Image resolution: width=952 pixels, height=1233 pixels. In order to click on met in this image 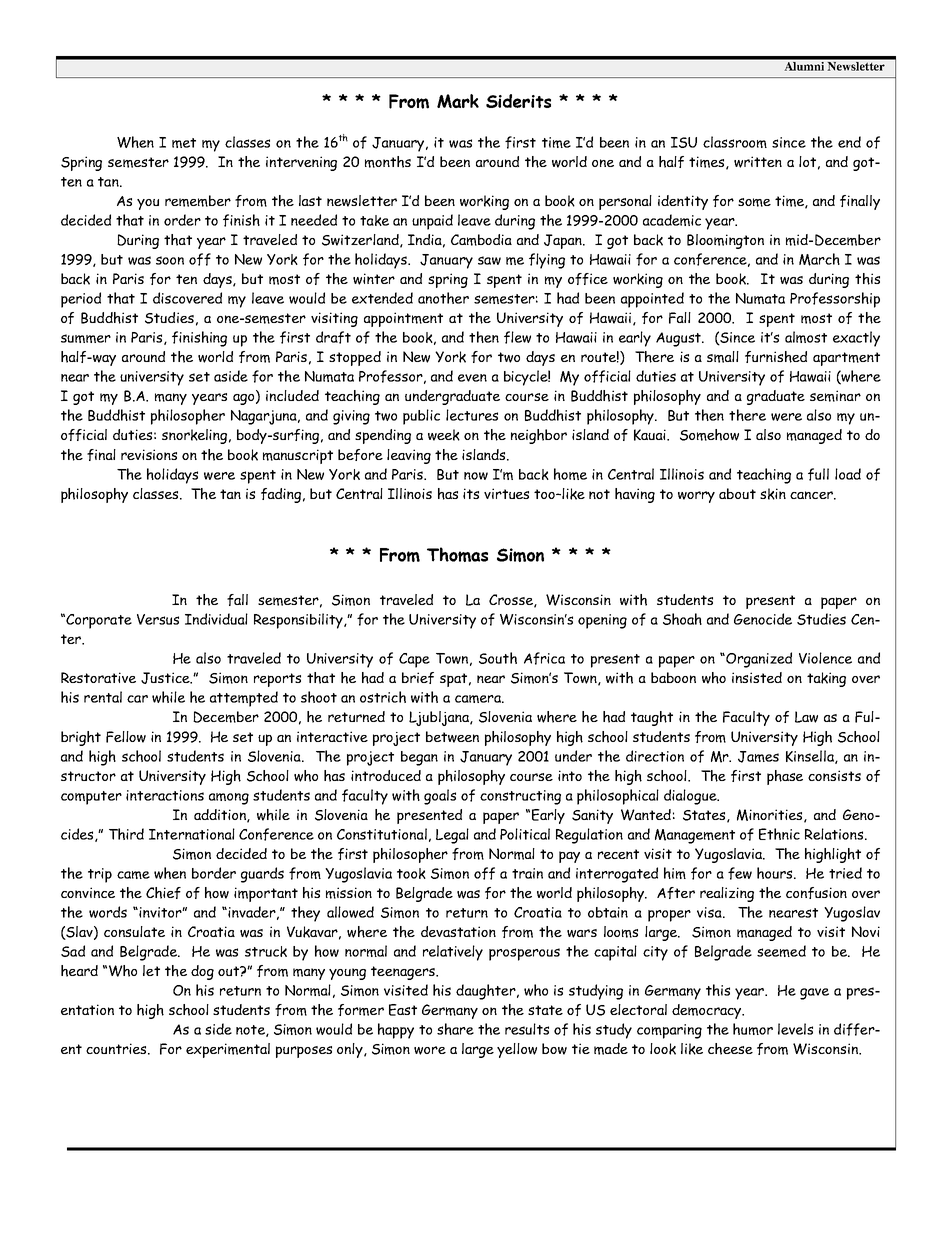, I will do `click(184, 143)`.
